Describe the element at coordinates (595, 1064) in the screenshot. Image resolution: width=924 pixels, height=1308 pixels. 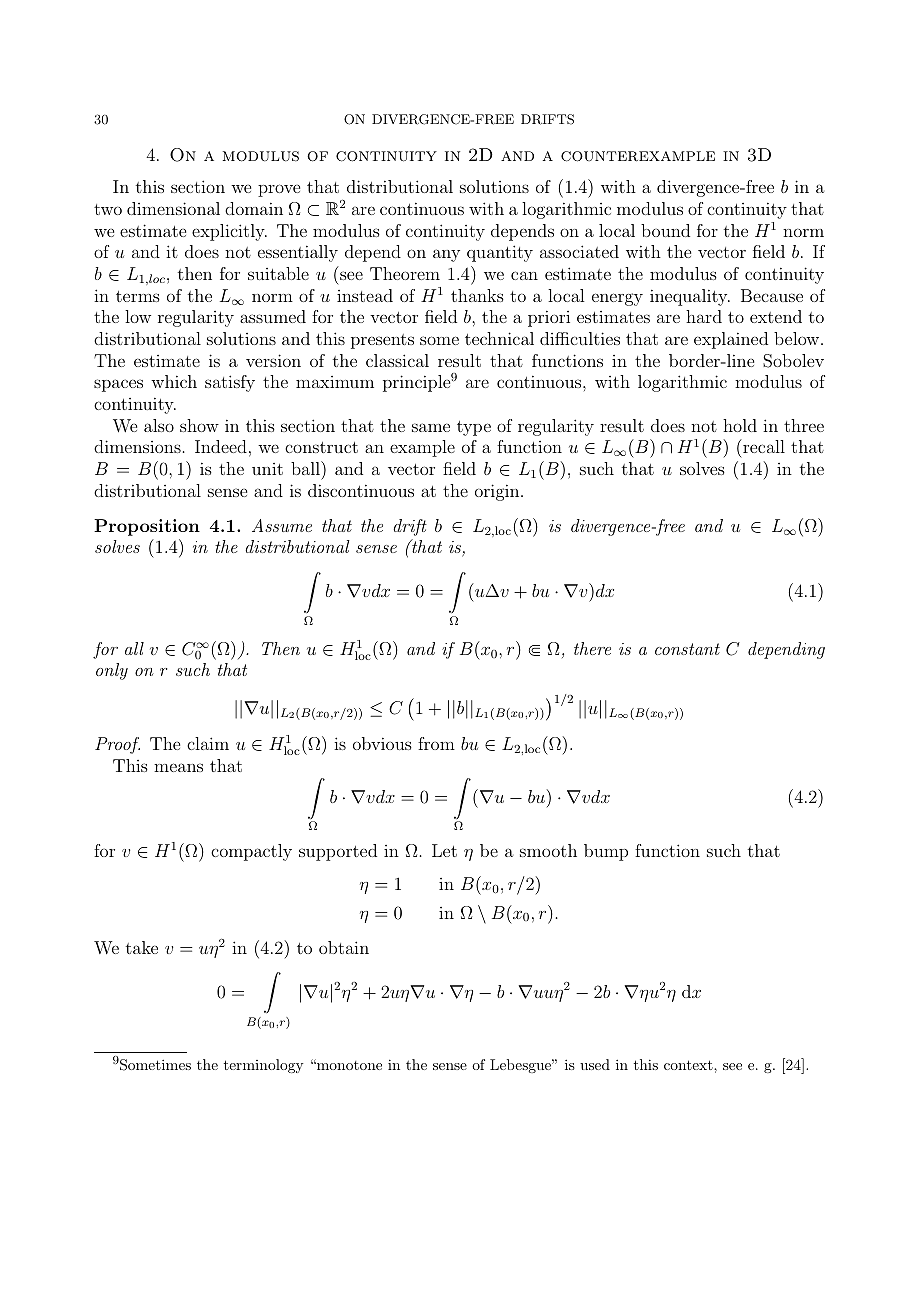
I see `used` at that location.
